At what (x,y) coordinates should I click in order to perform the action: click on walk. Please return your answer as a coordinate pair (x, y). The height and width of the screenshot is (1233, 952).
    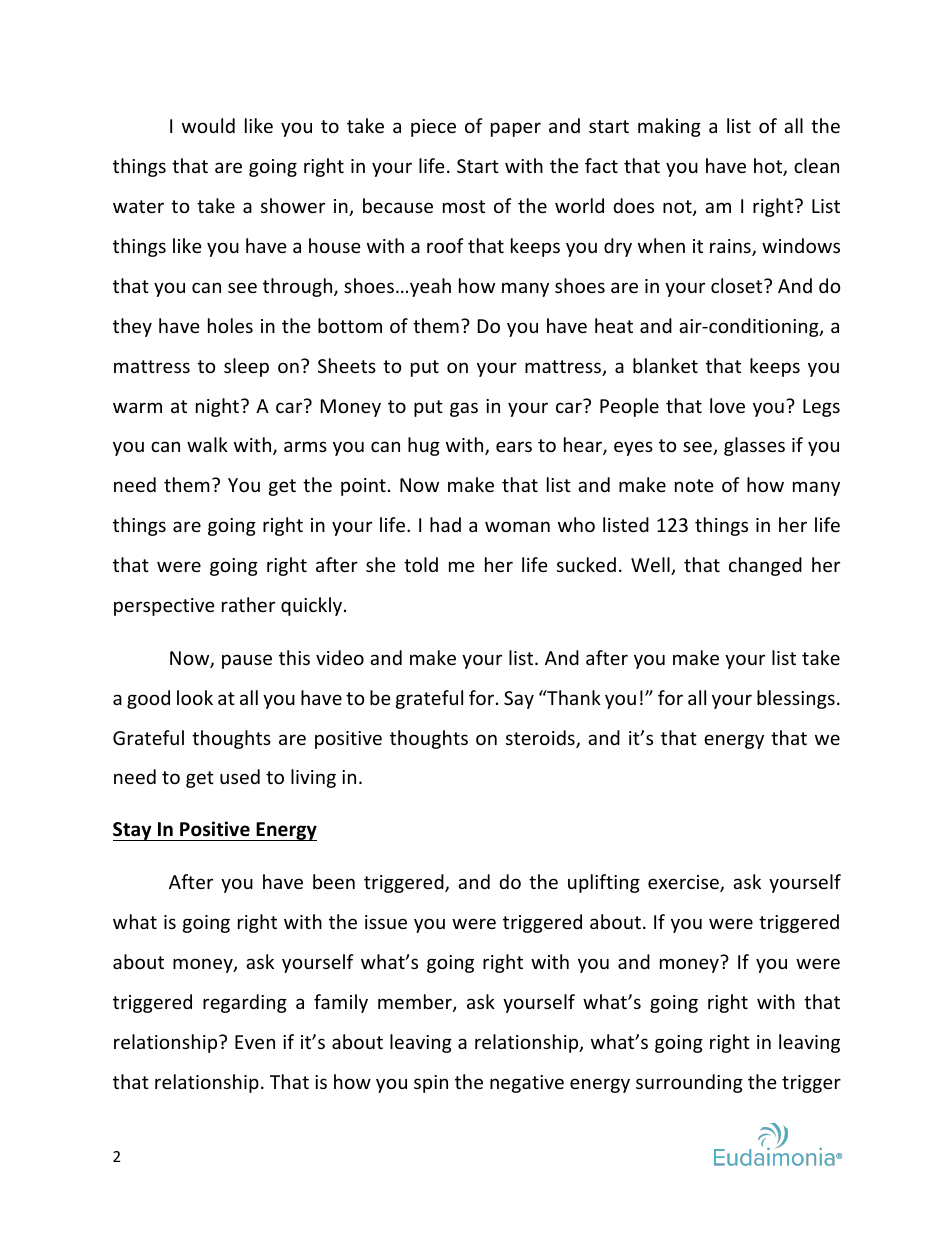
    Looking at the image, I should click on (207, 444).
